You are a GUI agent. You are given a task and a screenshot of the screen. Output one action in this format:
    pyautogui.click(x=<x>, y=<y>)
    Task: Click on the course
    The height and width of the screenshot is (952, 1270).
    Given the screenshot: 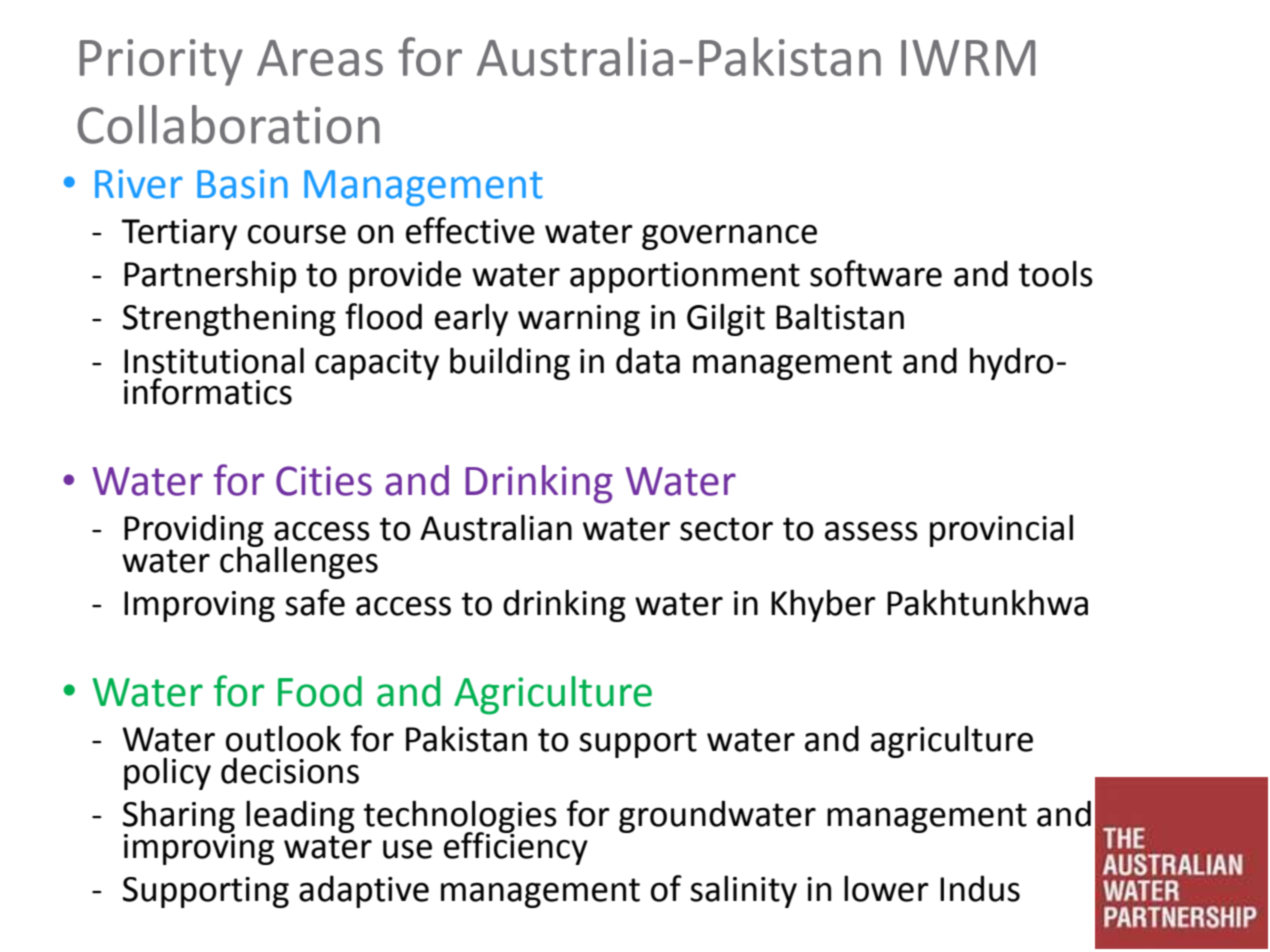 What is the action you would take?
    pyautogui.click(x=297, y=234)
